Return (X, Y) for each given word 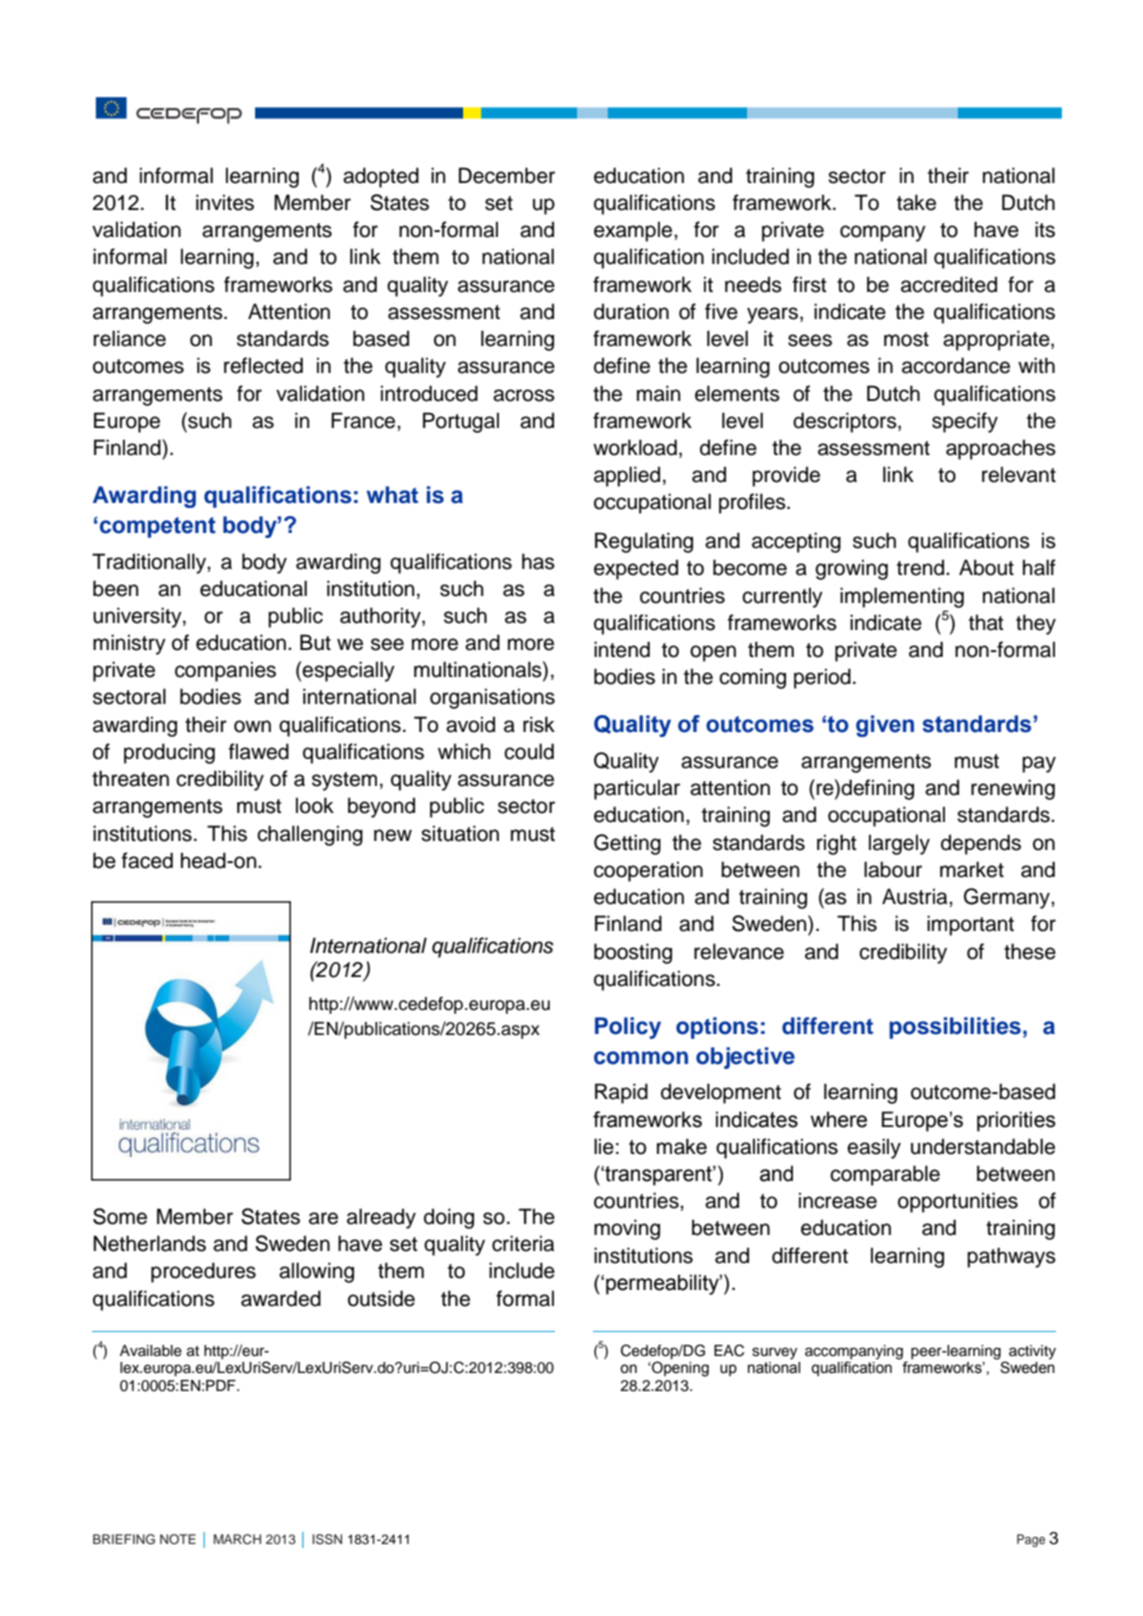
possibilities (955, 1028)
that (986, 622)
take (916, 202)
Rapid (621, 1093)
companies (225, 671)
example (634, 231)
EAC (729, 1350)
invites (225, 202)
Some (120, 1216)
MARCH (237, 1539)
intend (622, 649)
